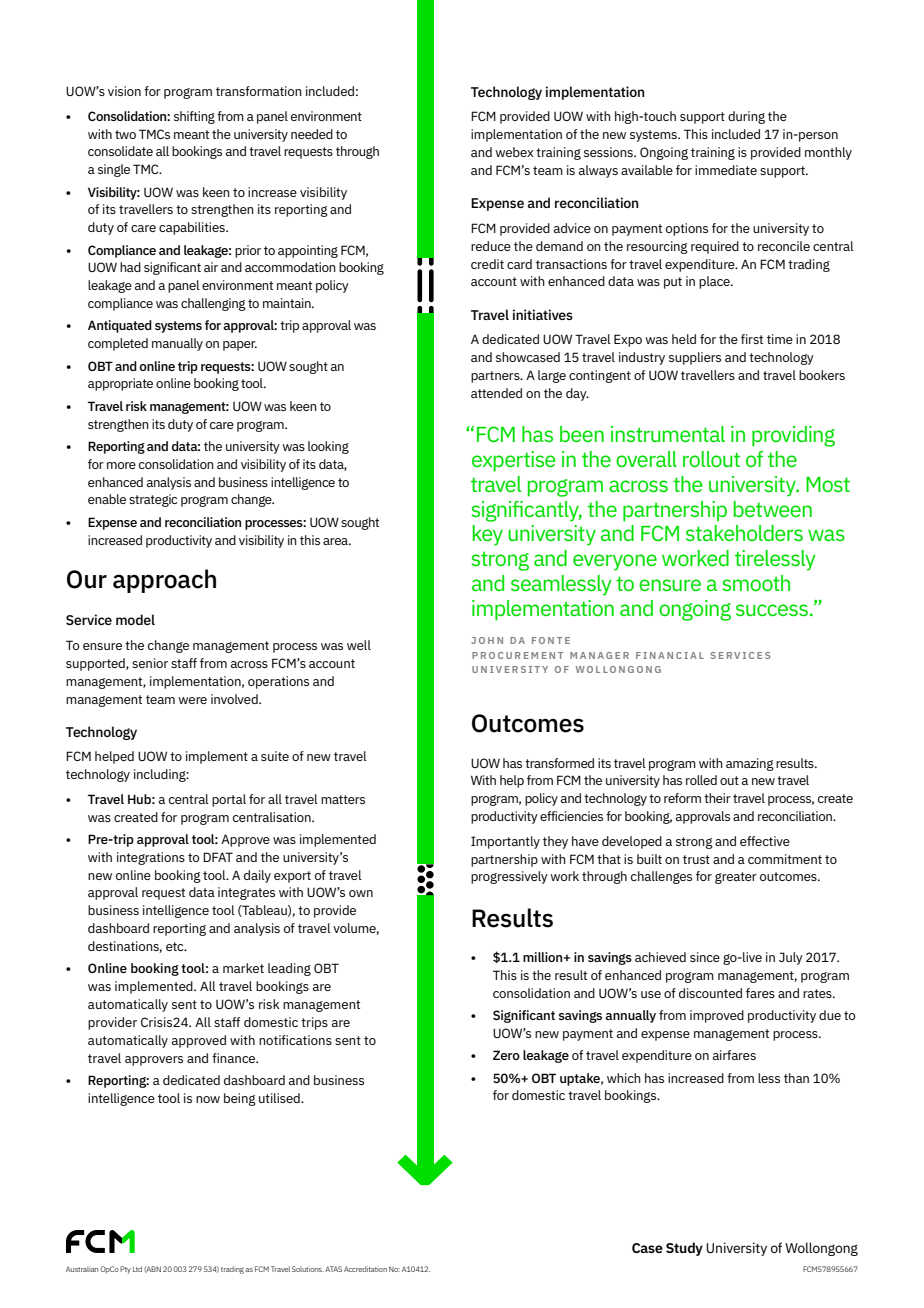 This document has width=924, height=1308. What do you see at coordinates (496, 393) in the document?
I see `attended` at bounding box center [496, 393].
